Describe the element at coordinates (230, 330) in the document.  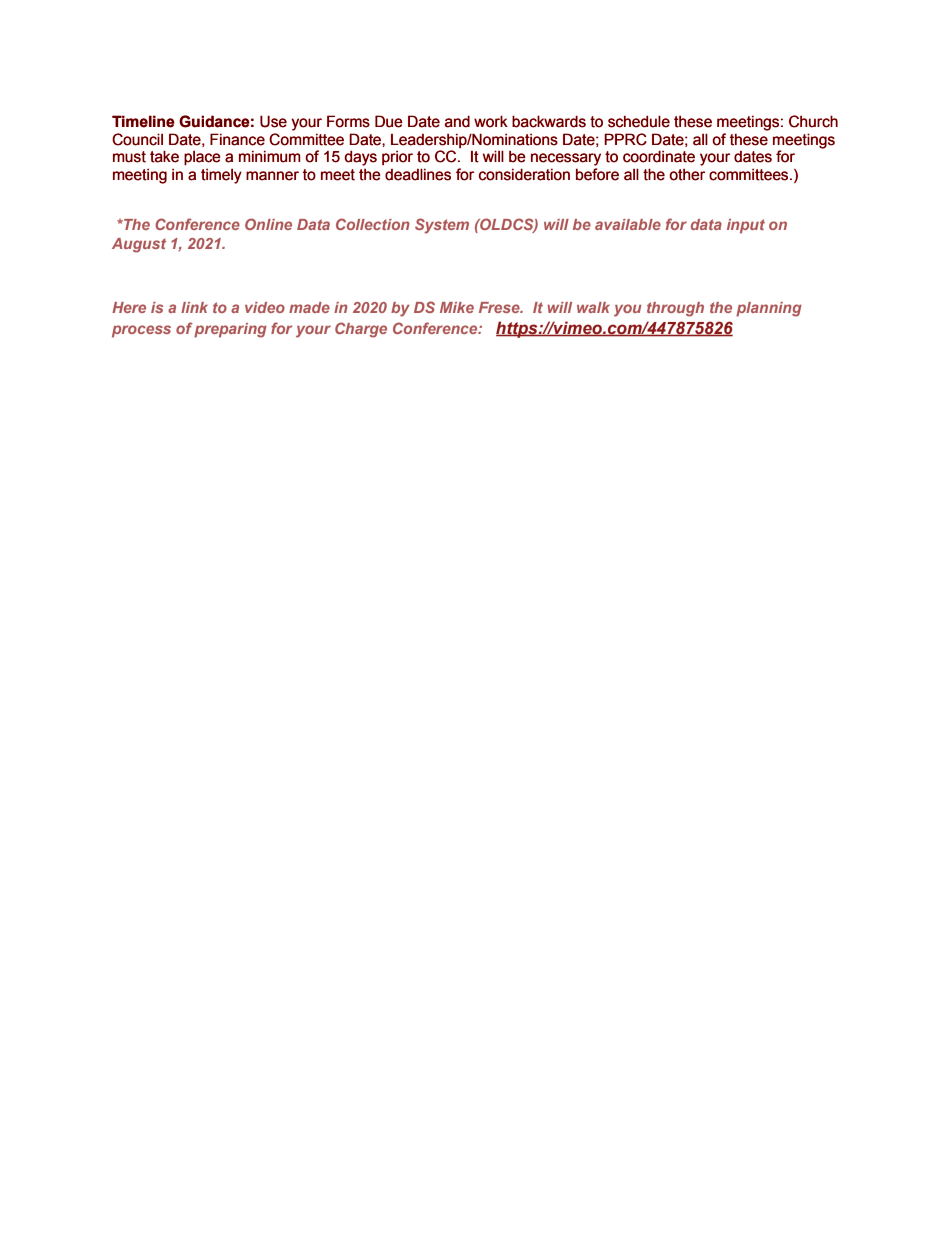
I see `preparing` at that location.
